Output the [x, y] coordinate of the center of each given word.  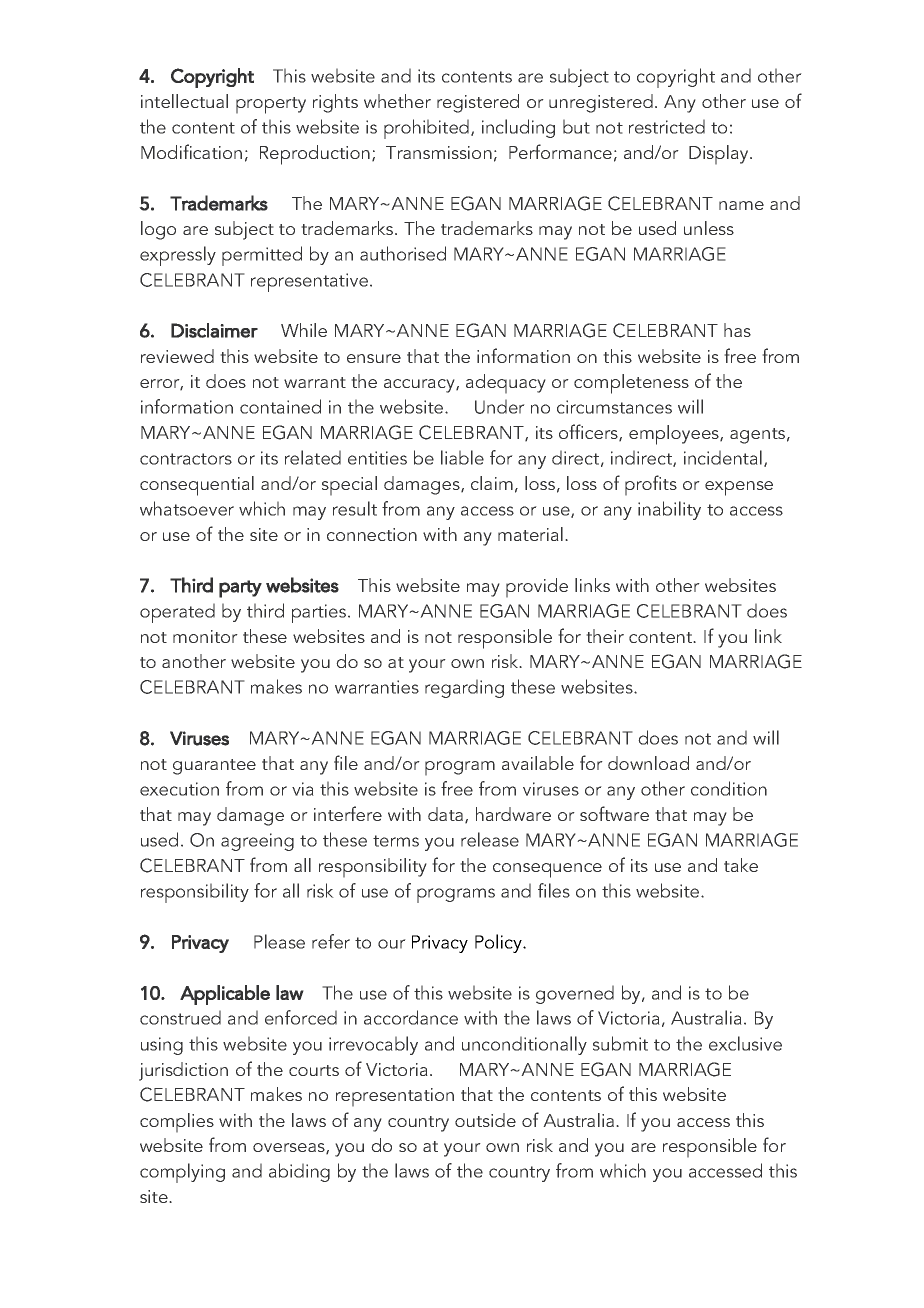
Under [500, 406]
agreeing [257, 842]
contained [280, 406]
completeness [631, 384]
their [605, 636]
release [490, 839]
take [741, 865]
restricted [667, 126]
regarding [464, 688]
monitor [205, 636]
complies [177, 1123]
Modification [191, 151]
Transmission [439, 152]
